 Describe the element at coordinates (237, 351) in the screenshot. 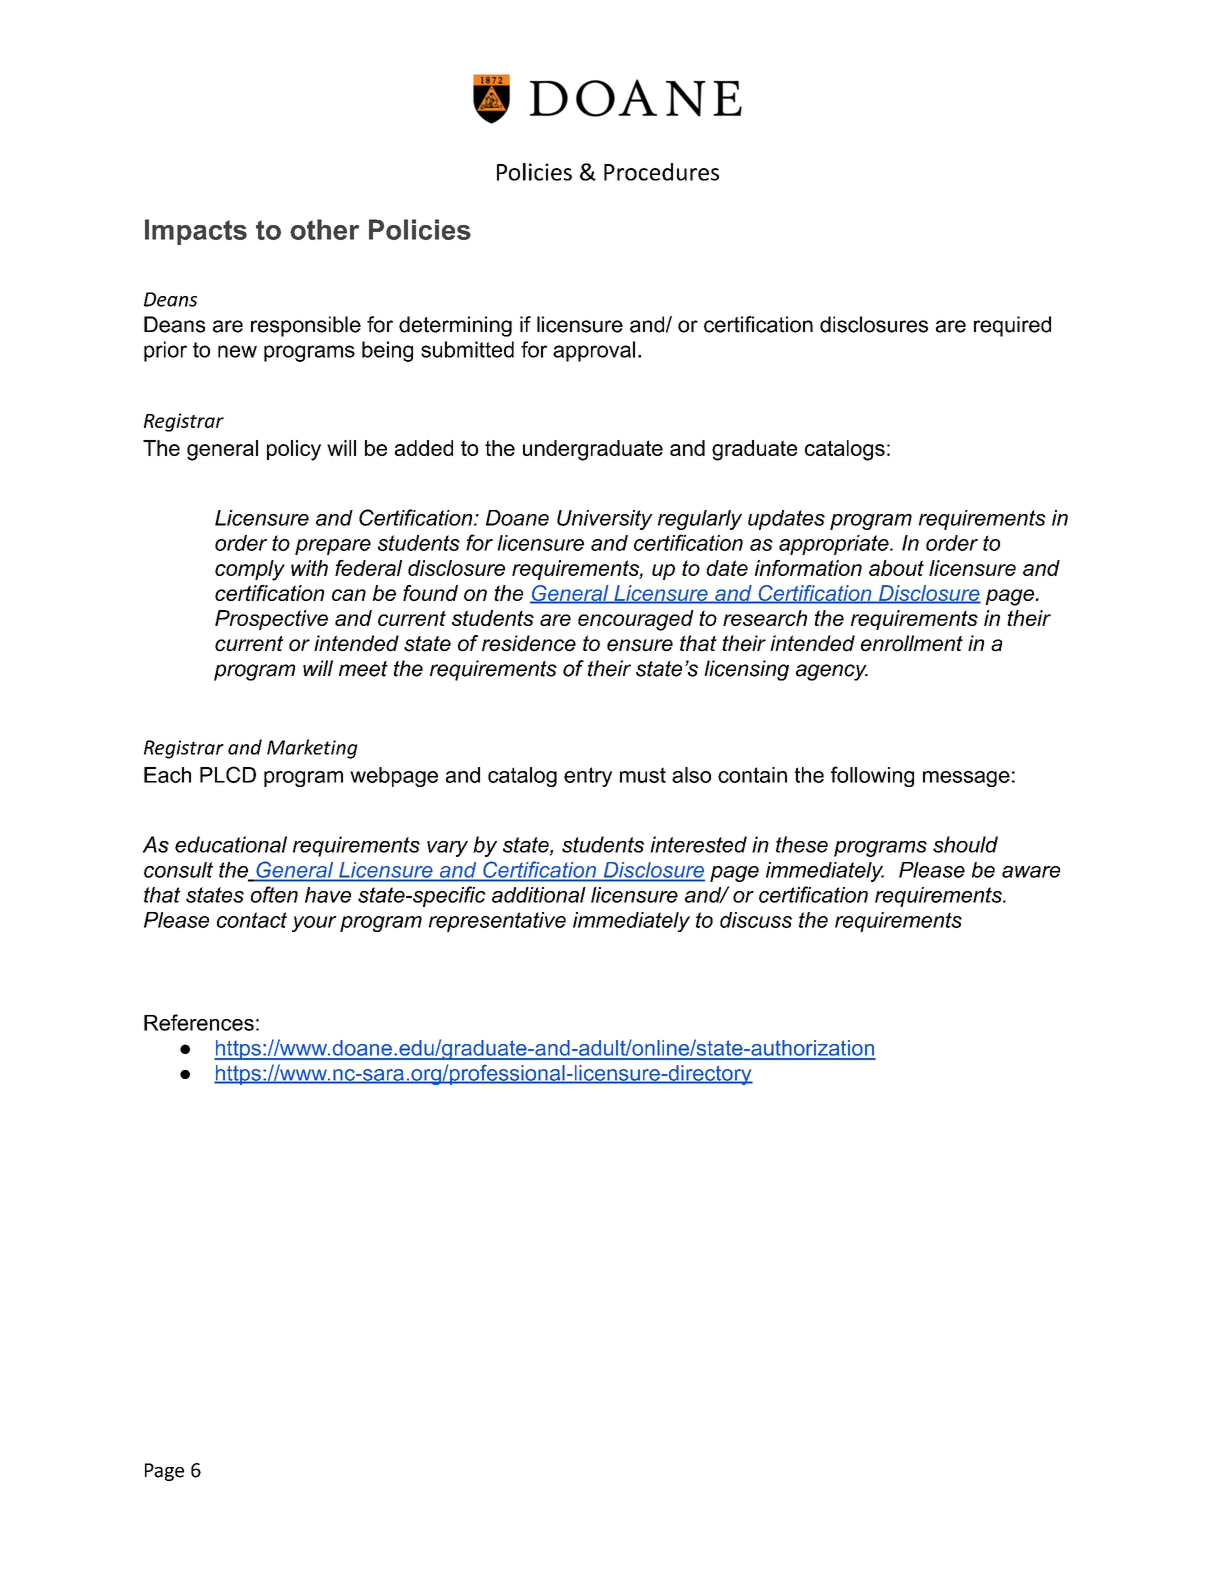

I see `new` at that location.
